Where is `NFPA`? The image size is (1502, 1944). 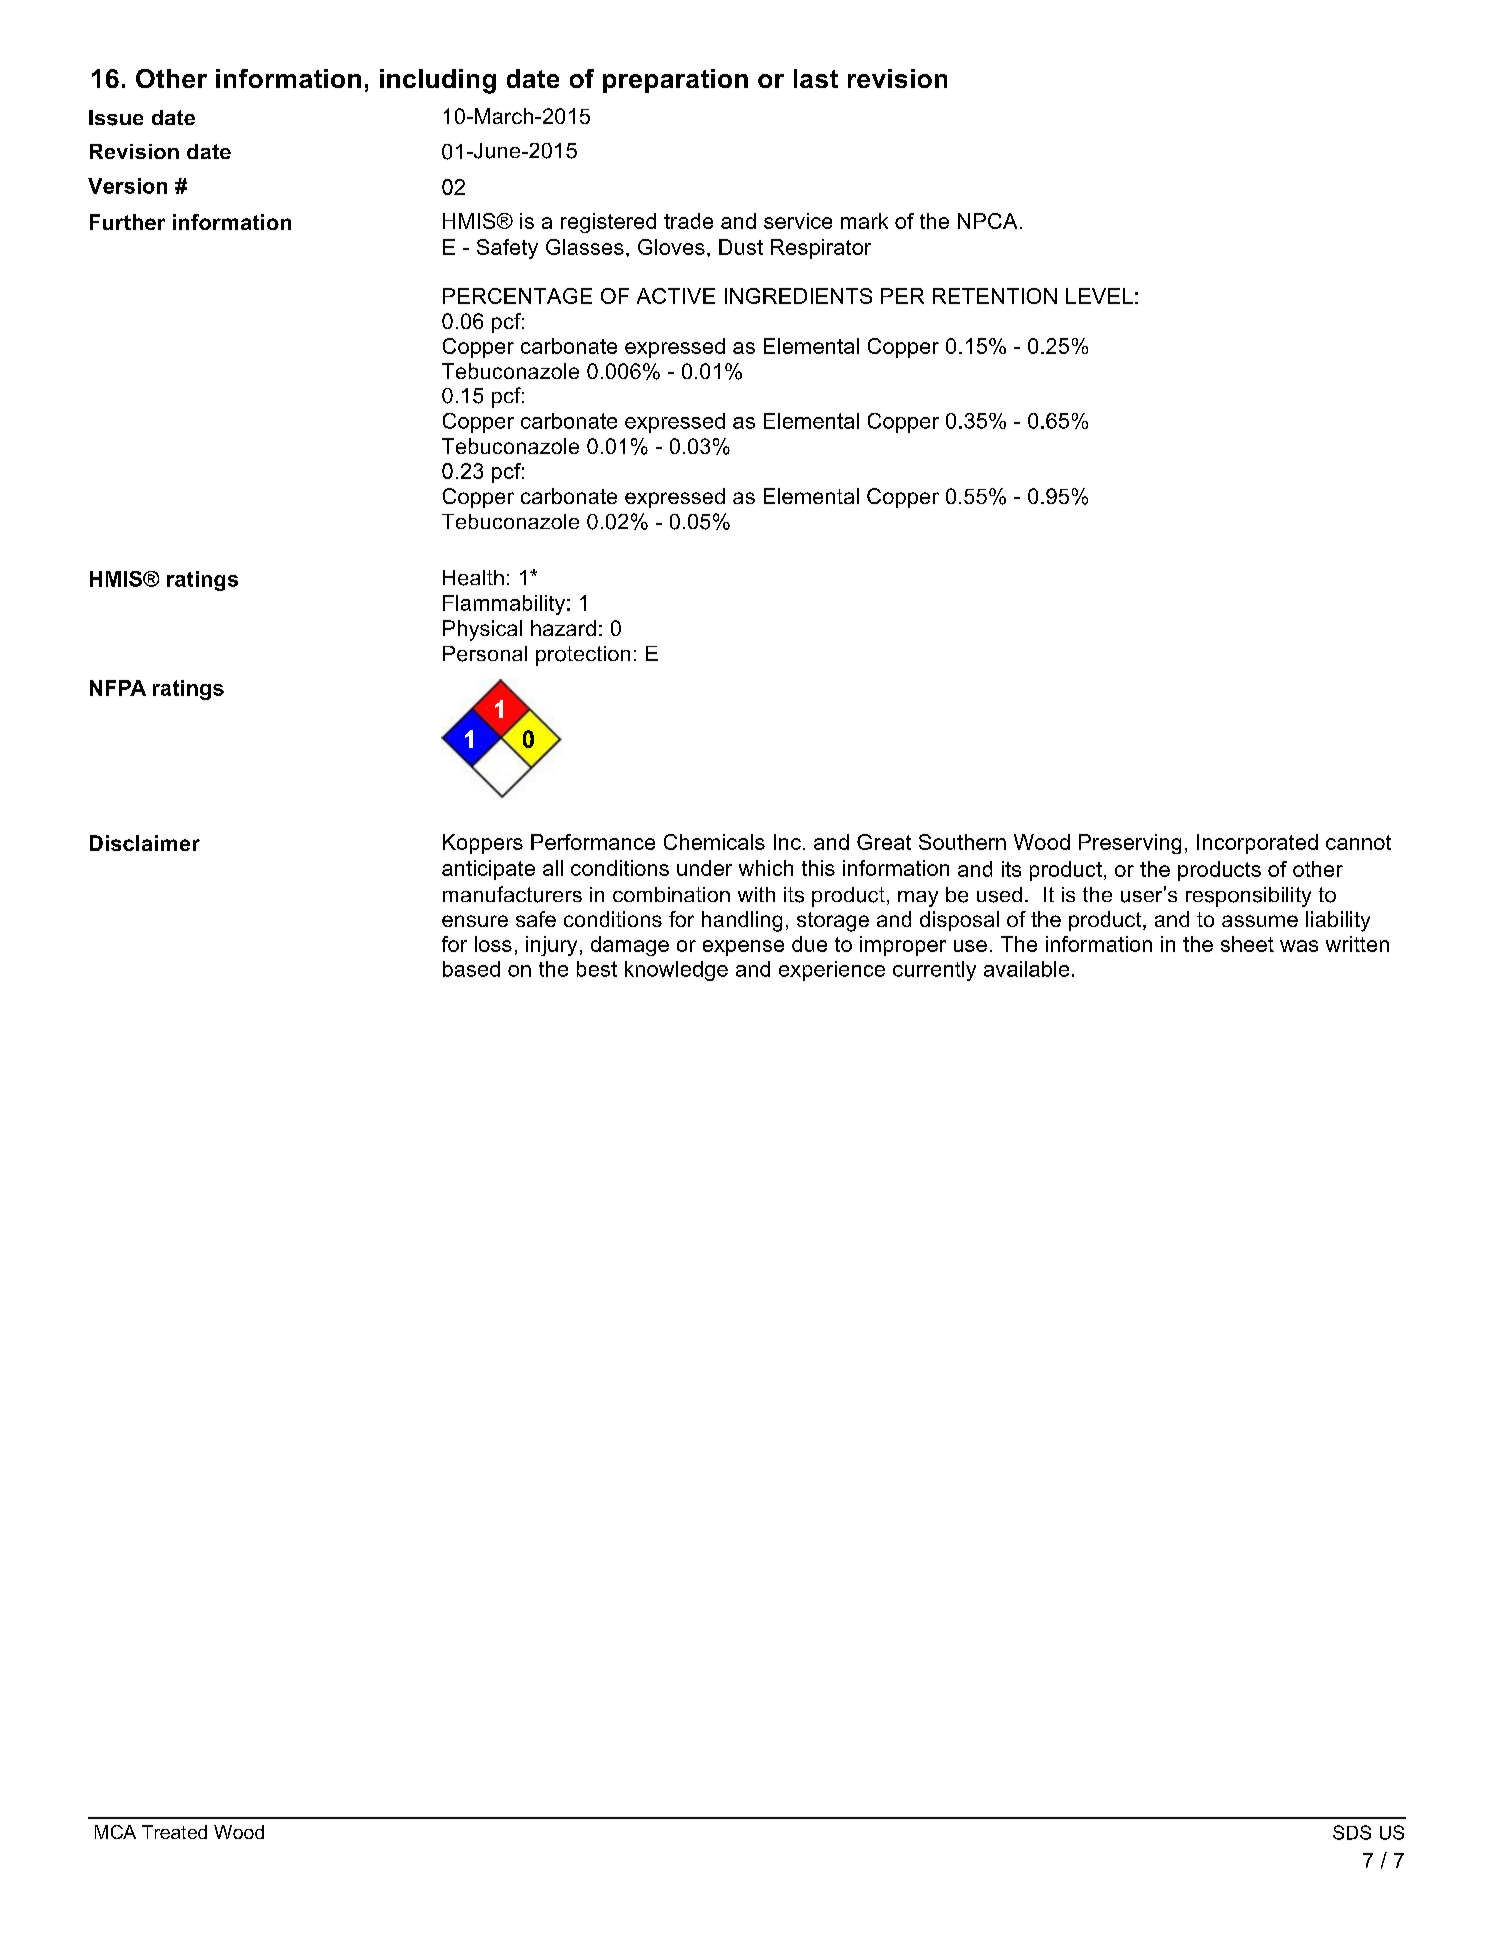
NFPA is located at coordinates (118, 688).
